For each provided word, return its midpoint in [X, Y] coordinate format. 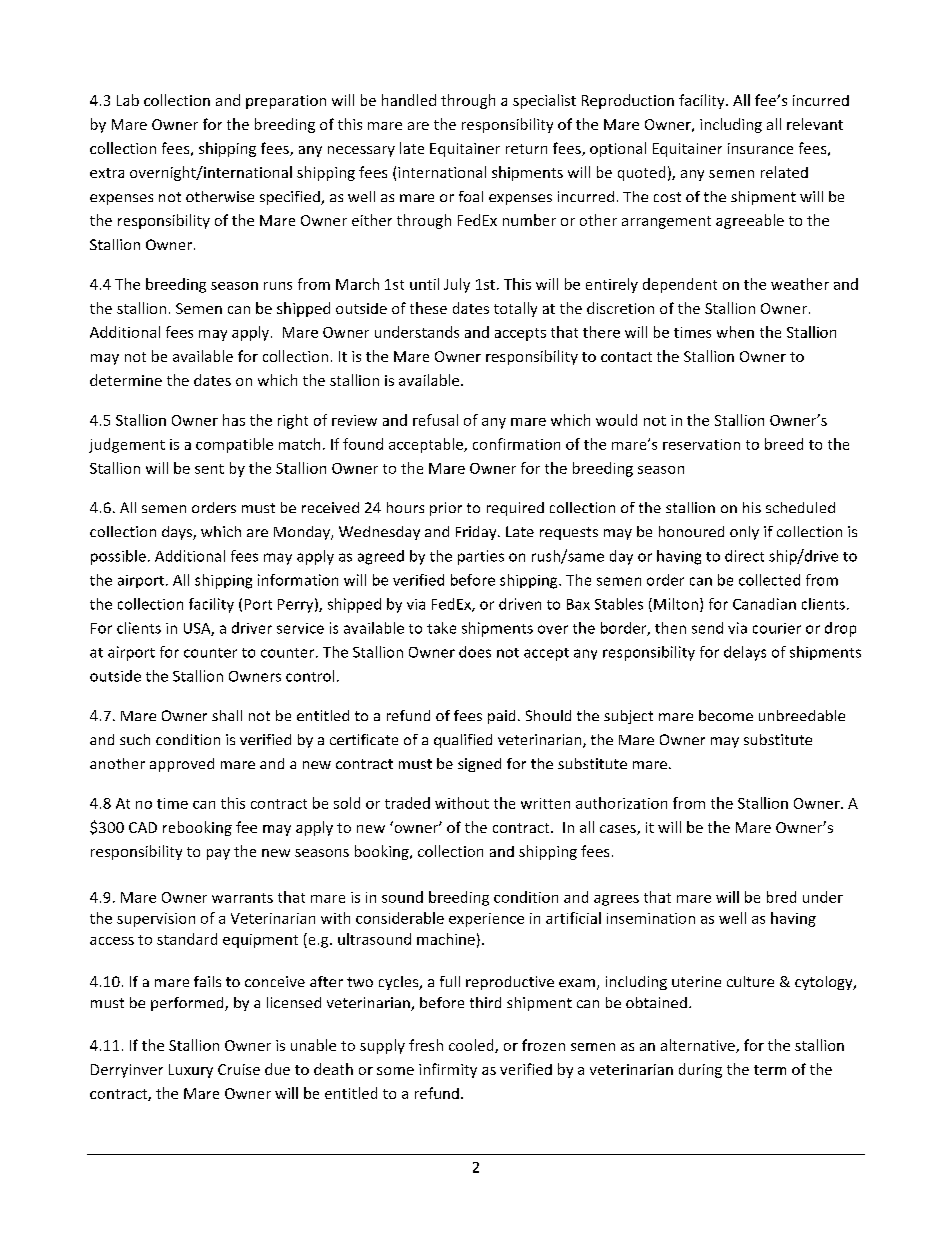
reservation [701, 444]
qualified [463, 741]
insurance [760, 148]
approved [182, 765]
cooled [472, 1046]
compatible [234, 445]
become [726, 715]
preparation [286, 102]
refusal [435, 420]
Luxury [191, 1071]
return [526, 149]
